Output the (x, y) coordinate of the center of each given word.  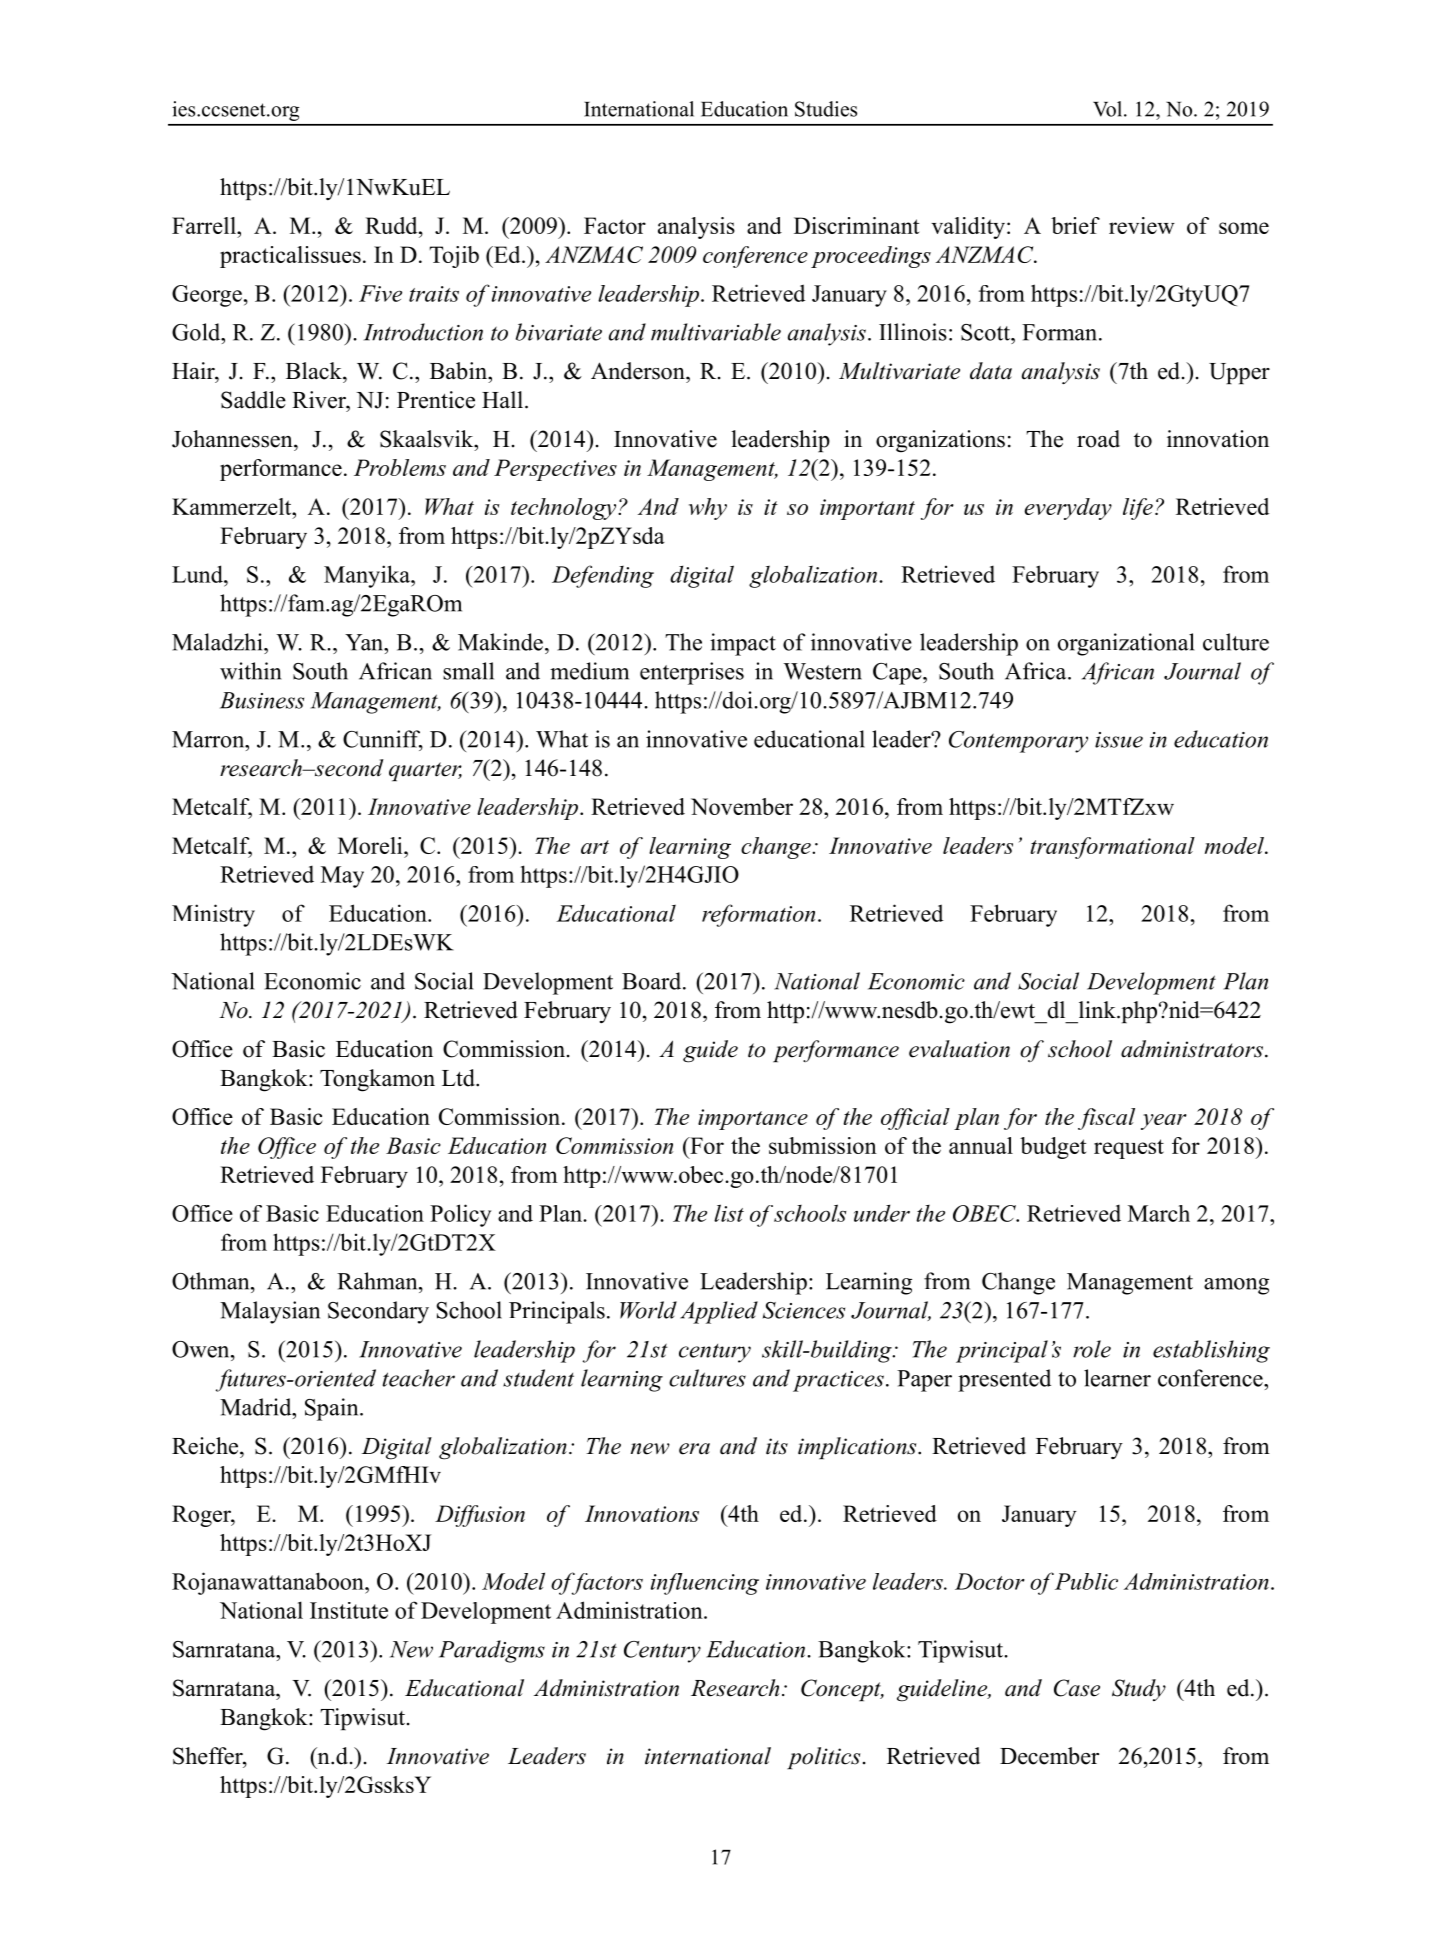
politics (823, 1758)
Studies (826, 109)
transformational (1112, 848)
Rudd (392, 225)
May (342, 877)
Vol (1109, 109)
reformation (758, 915)
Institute (349, 1610)
